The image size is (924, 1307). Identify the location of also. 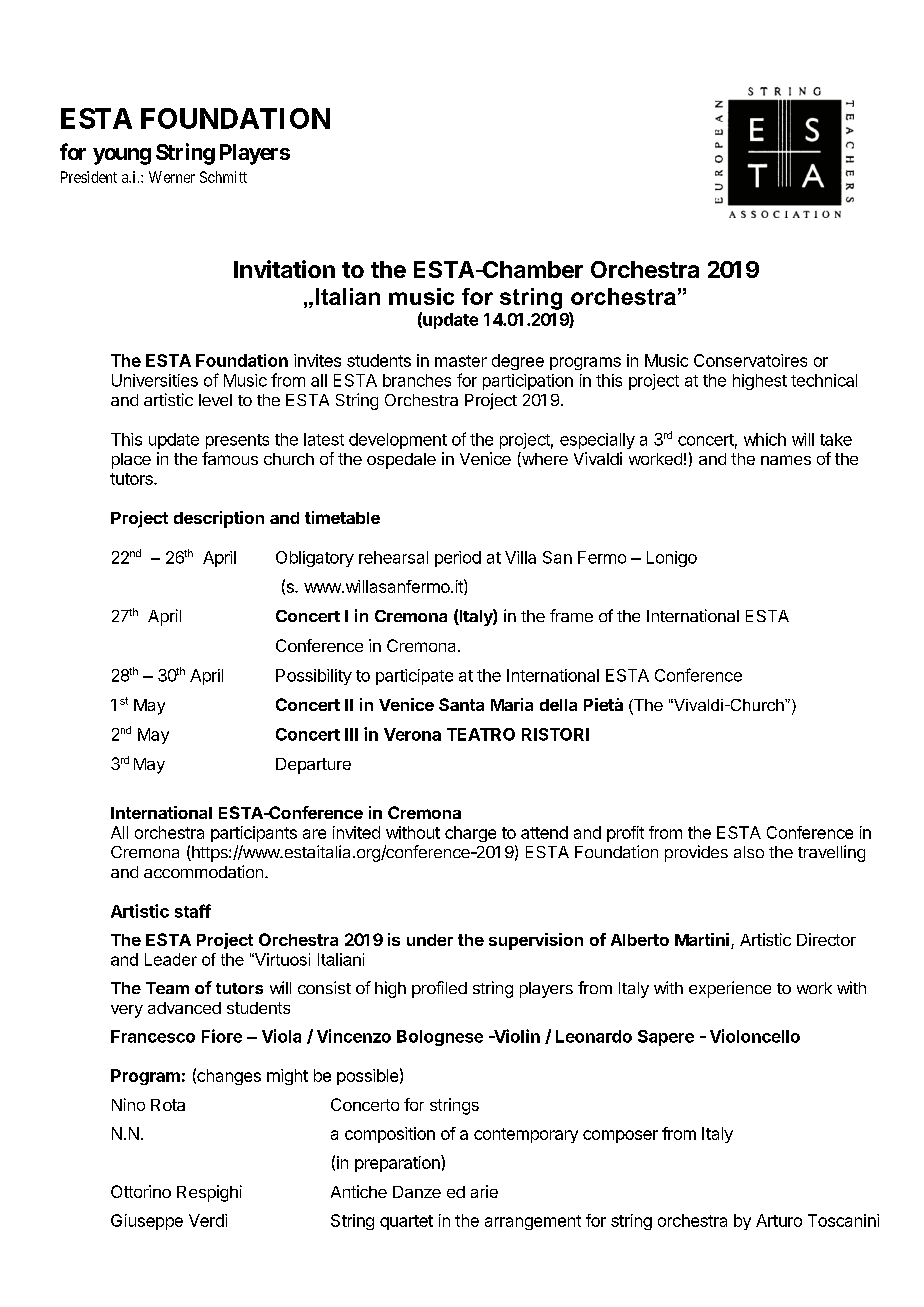
(749, 852).
